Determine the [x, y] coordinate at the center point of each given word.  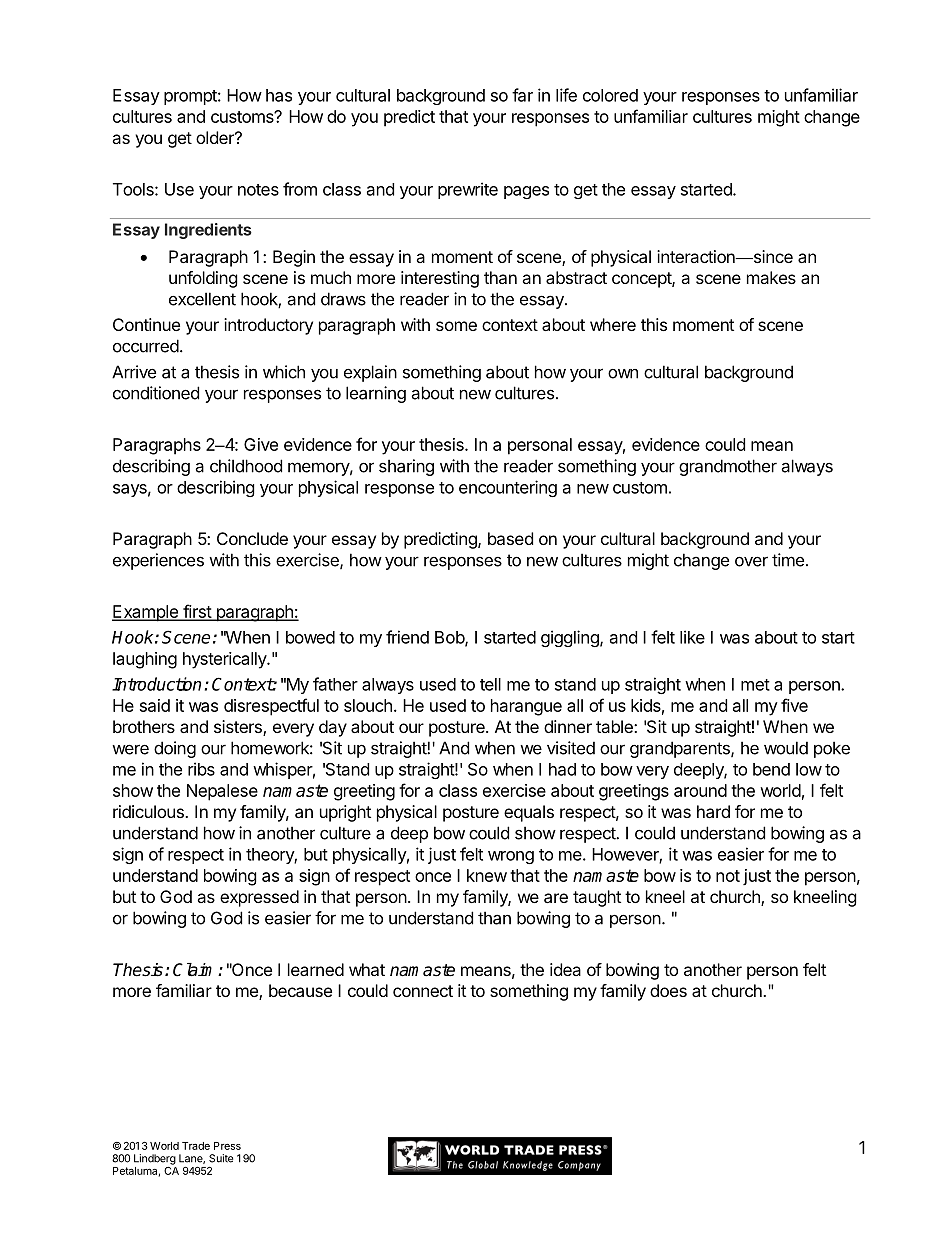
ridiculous [149, 811]
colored [610, 95]
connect [423, 991]
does [668, 990]
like [692, 637]
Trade [196, 1146]
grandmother [728, 467]
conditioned [156, 393]
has [279, 95]
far [522, 95]
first [197, 612]
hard [713, 811]
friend [407, 637]
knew [487, 875]
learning [376, 394]
